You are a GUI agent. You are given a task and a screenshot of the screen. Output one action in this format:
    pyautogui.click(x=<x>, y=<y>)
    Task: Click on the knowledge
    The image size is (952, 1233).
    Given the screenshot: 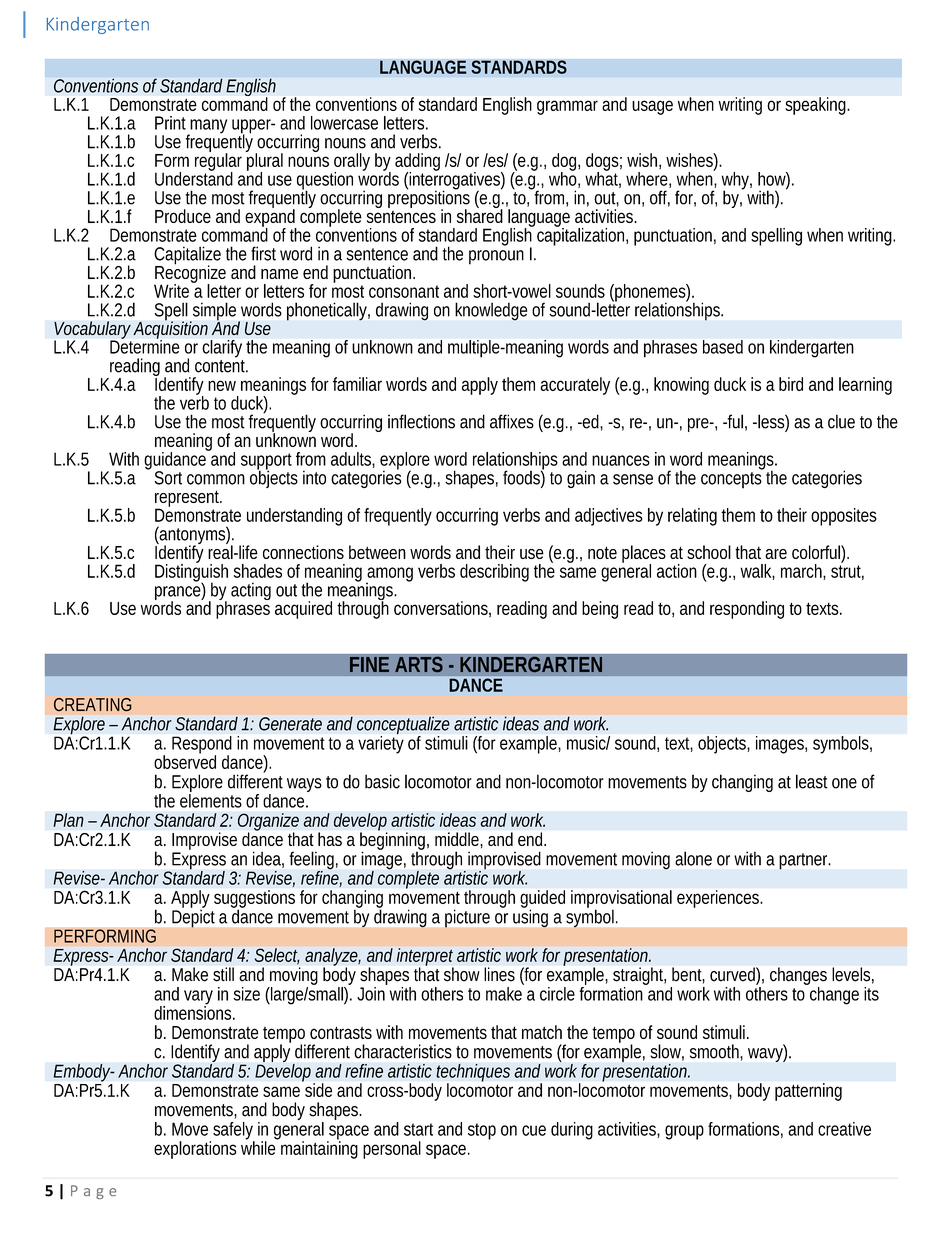 What is the action you would take?
    pyautogui.click(x=491, y=311)
